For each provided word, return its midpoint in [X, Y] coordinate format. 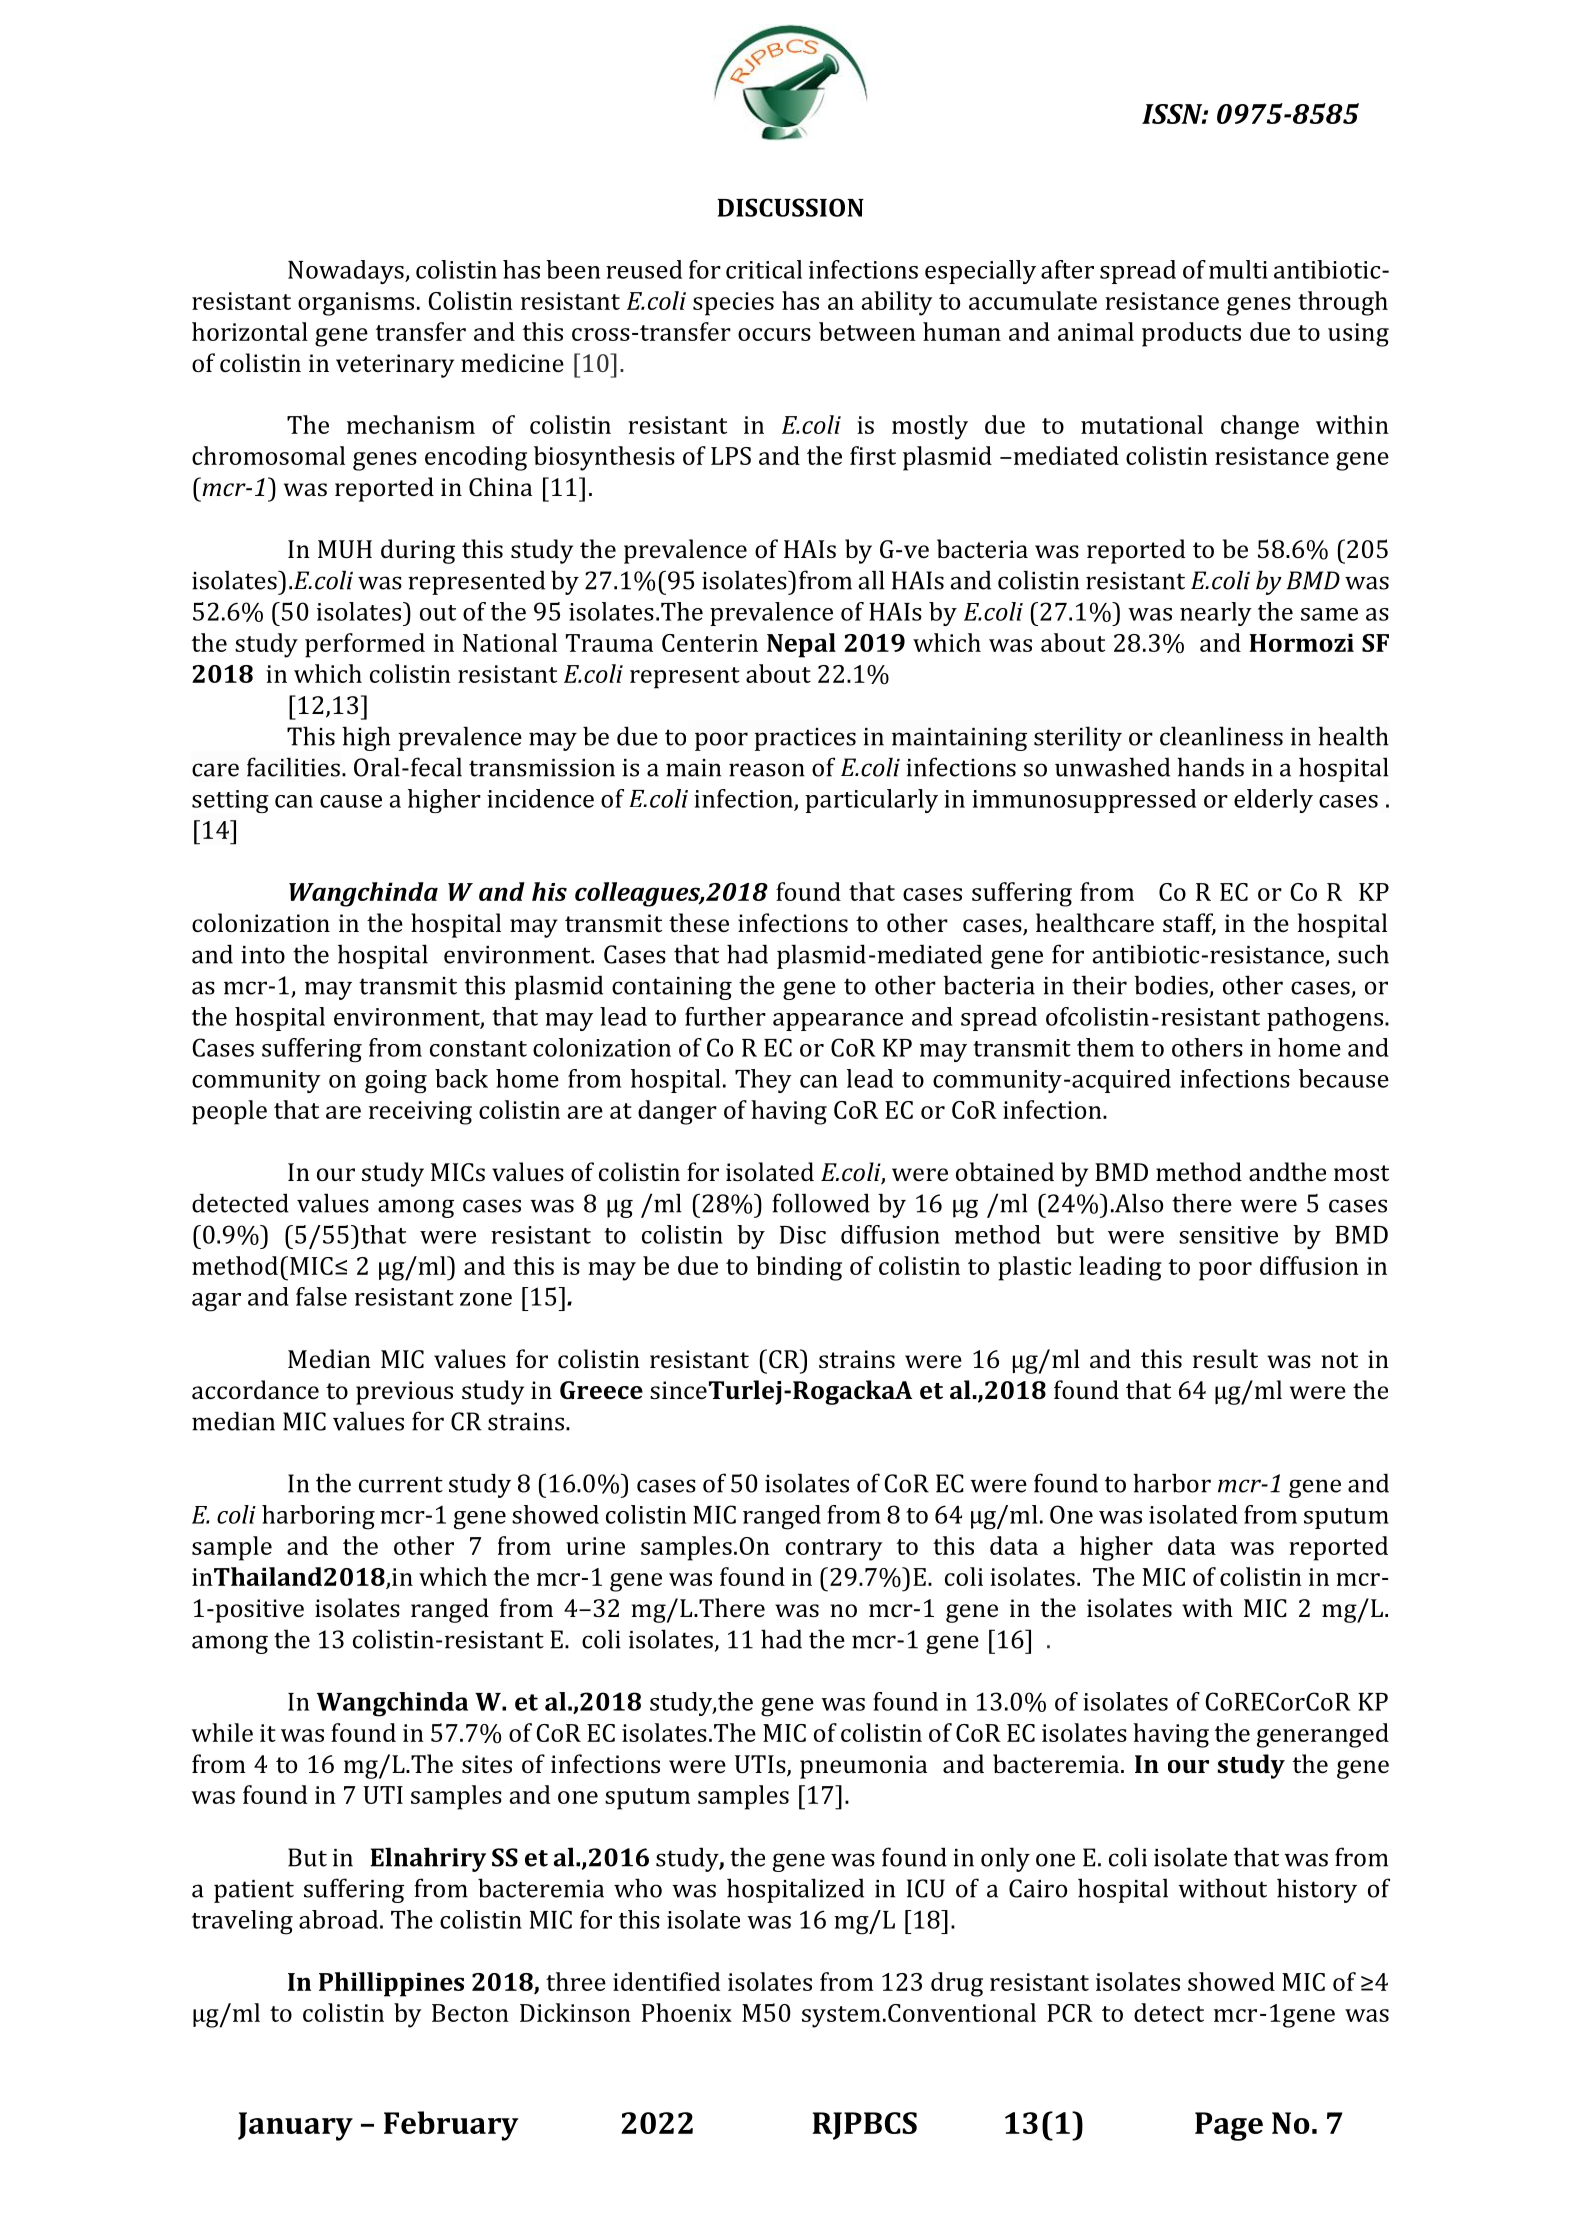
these [699, 922]
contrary [834, 1550]
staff [1189, 924]
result [1225, 1358]
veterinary [395, 366]
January [295, 2126]
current [401, 1484]
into [263, 955]
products [1191, 334]
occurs [774, 334]
